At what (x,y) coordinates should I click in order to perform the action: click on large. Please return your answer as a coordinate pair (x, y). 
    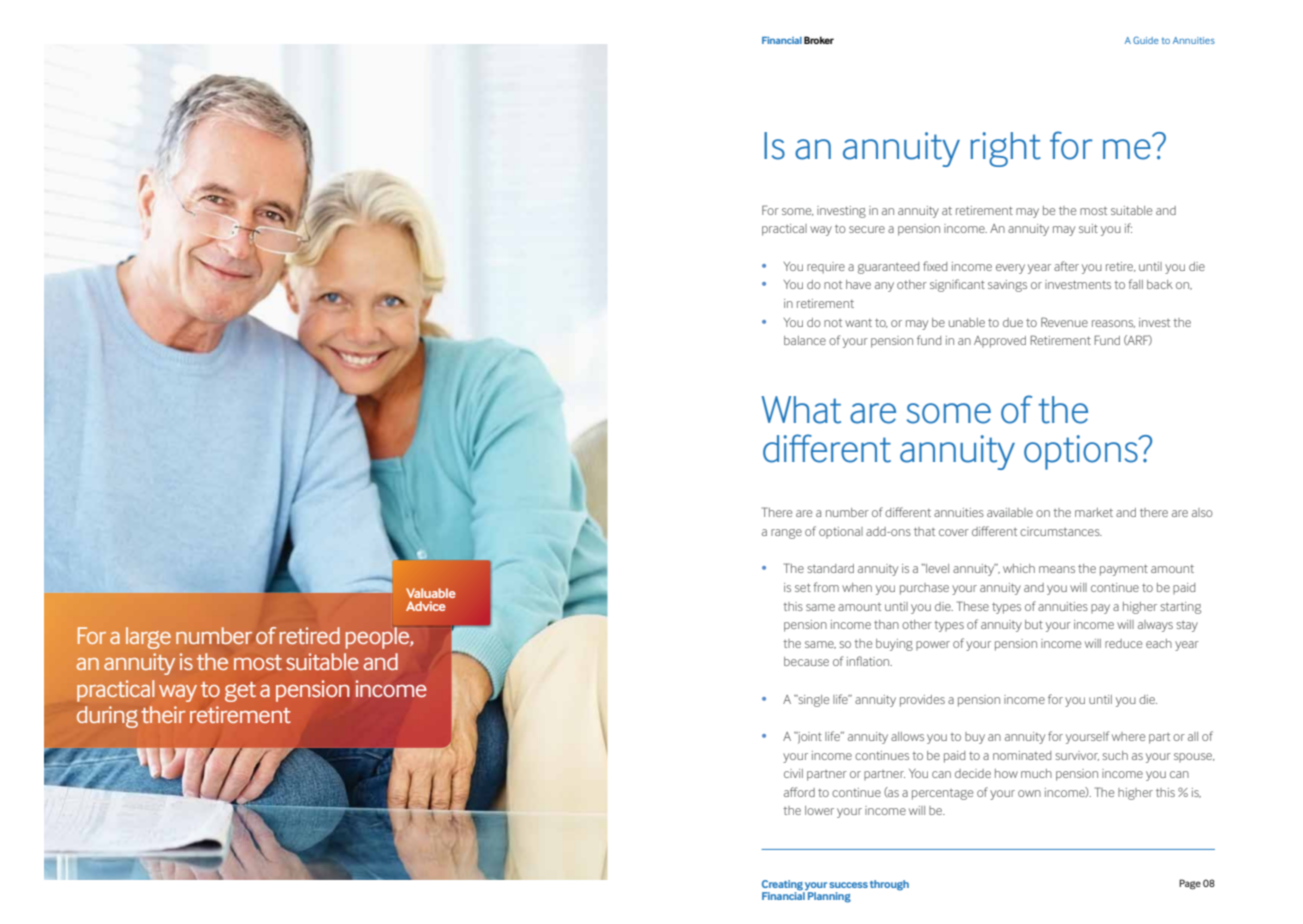
    Looking at the image, I should click on (148, 638).
